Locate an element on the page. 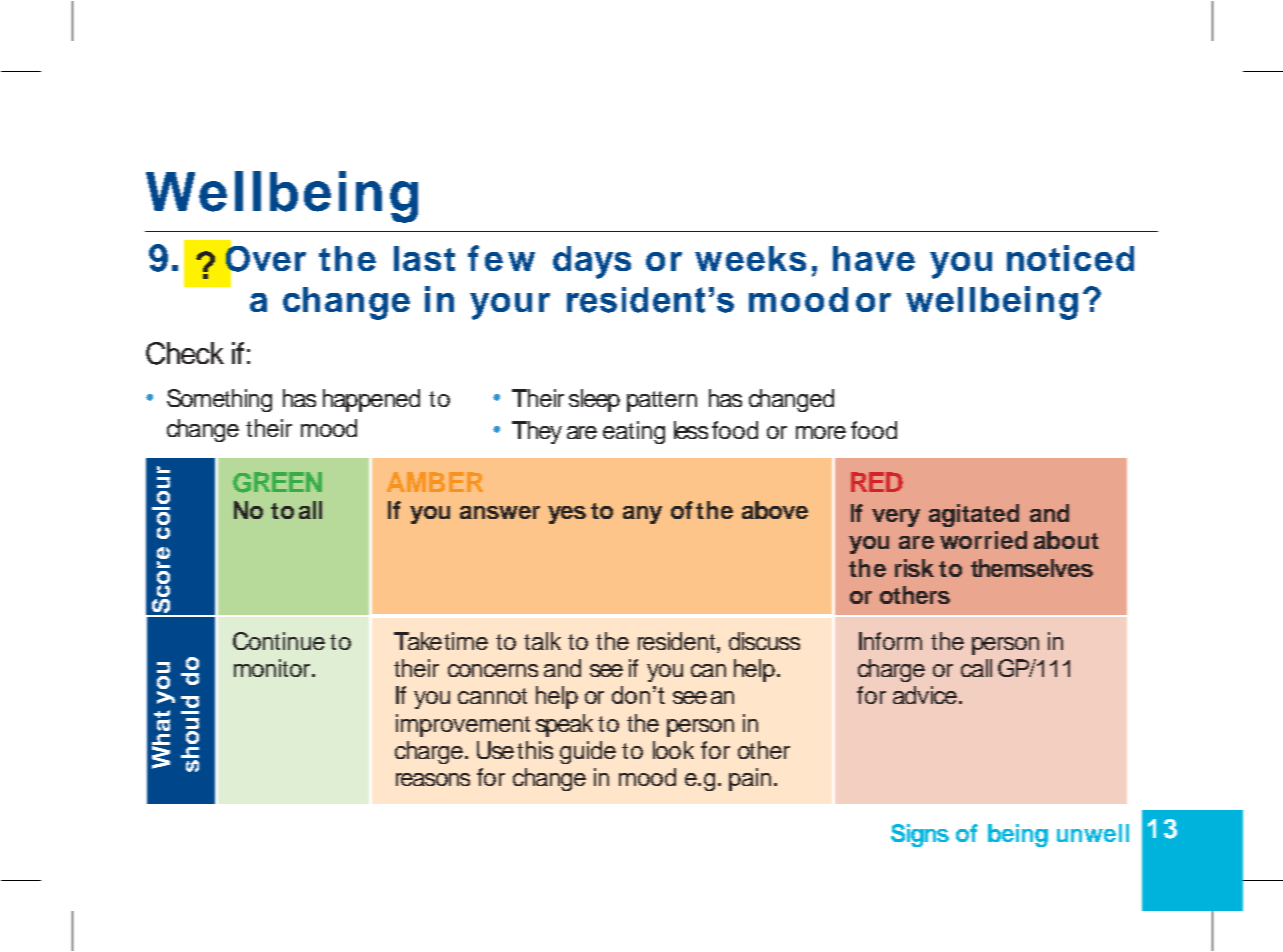 This page has width=1283, height=952. Something is located at coordinates (219, 400).
